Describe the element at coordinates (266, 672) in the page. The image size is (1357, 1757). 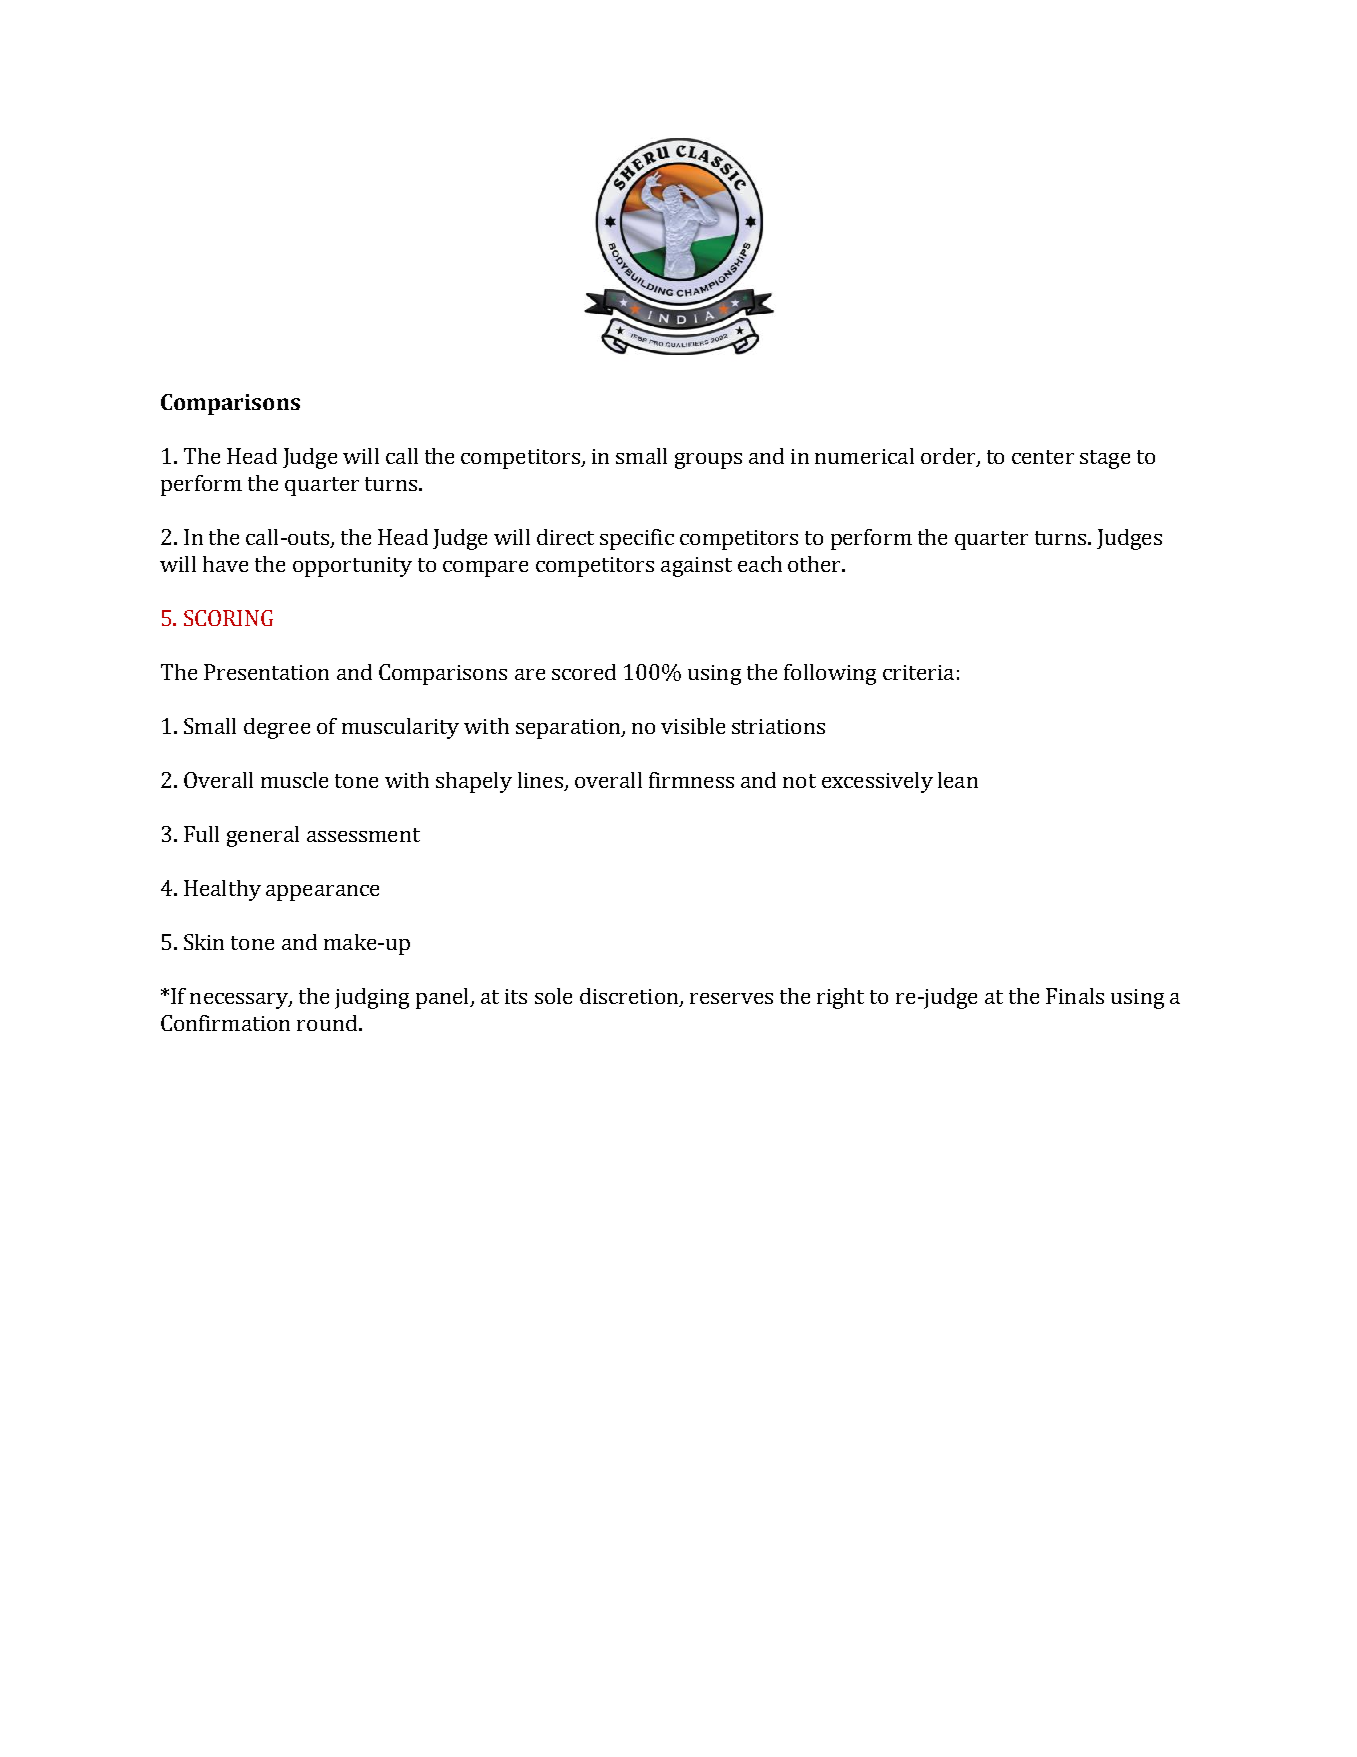
I see `Presentation` at that location.
